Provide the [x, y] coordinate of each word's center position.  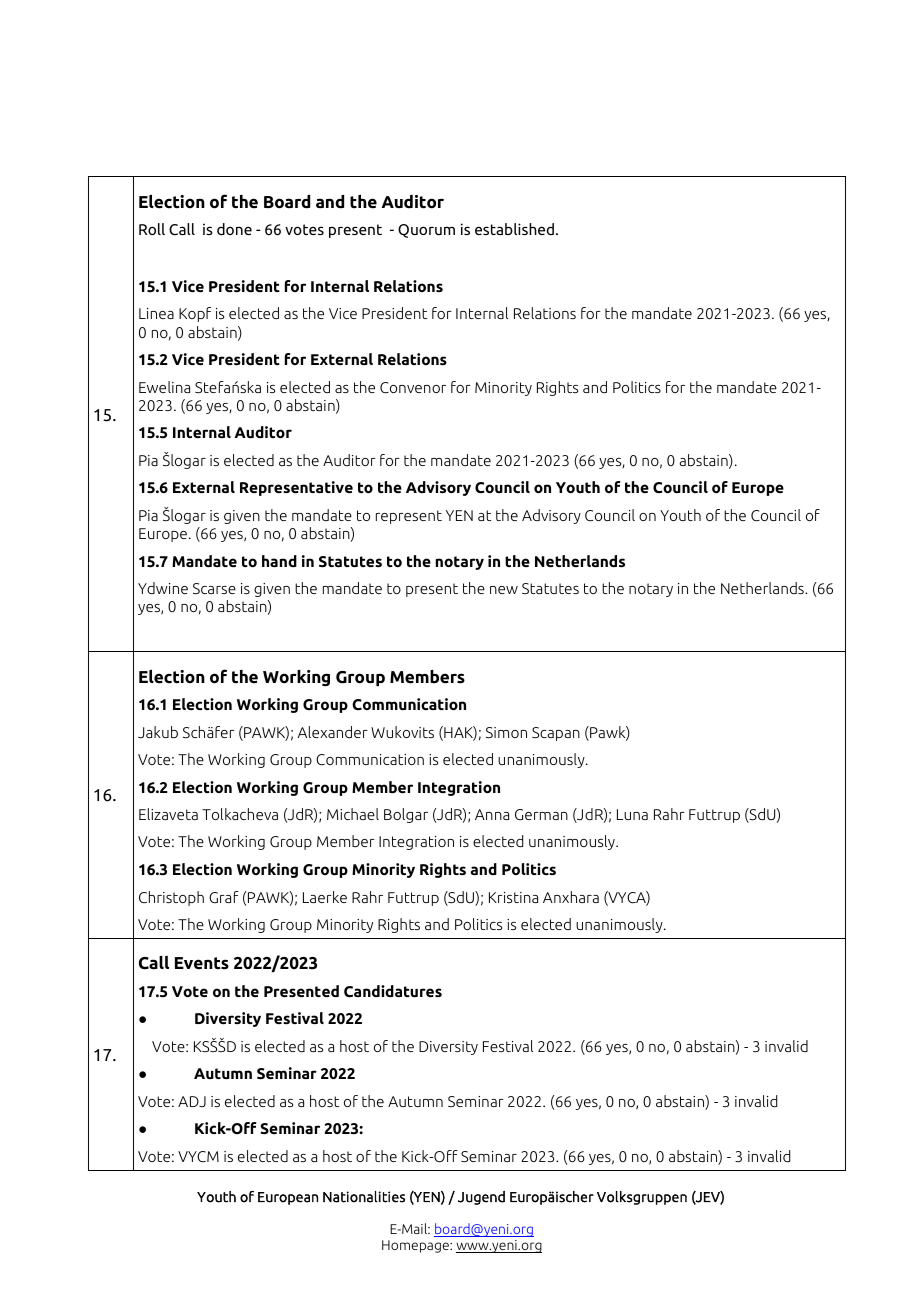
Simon [506, 733]
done [234, 229]
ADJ [192, 1102]
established [514, 229]
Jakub [158, 732]
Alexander [333, 732]
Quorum [426, 231]
